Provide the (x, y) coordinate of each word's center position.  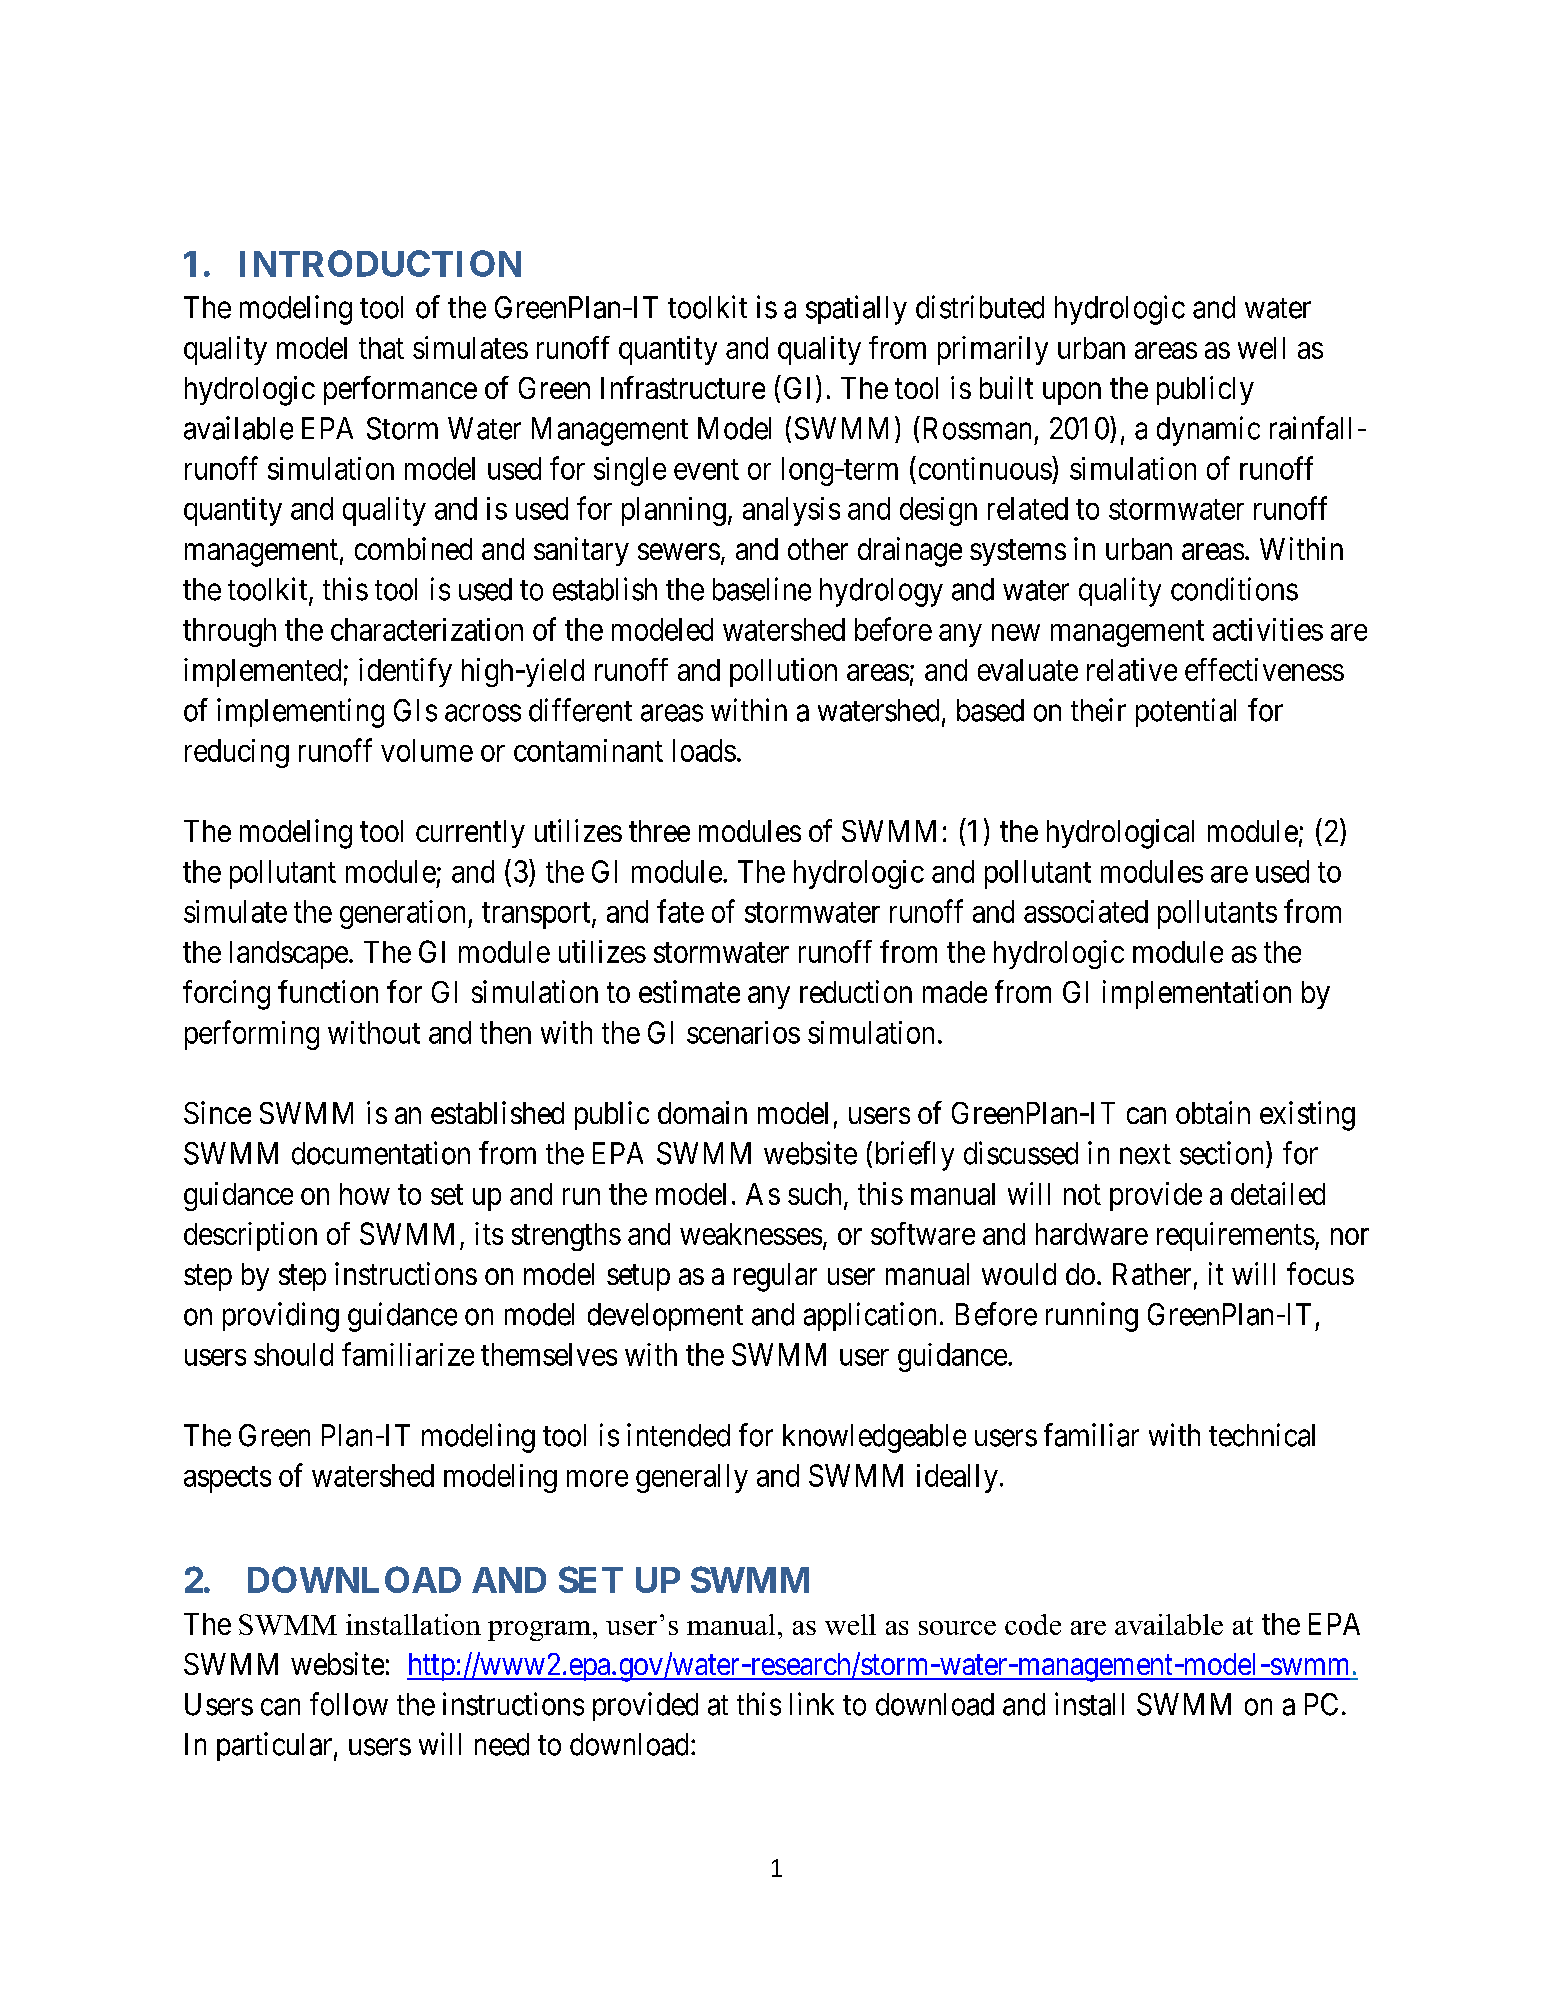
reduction (856, 991)
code (1033, 1624)
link (812, 1703)
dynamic (1208, 431)
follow (349, 1704)
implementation (1197, 994)
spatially (856, 310)
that (381, 348)
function (328, 991)
